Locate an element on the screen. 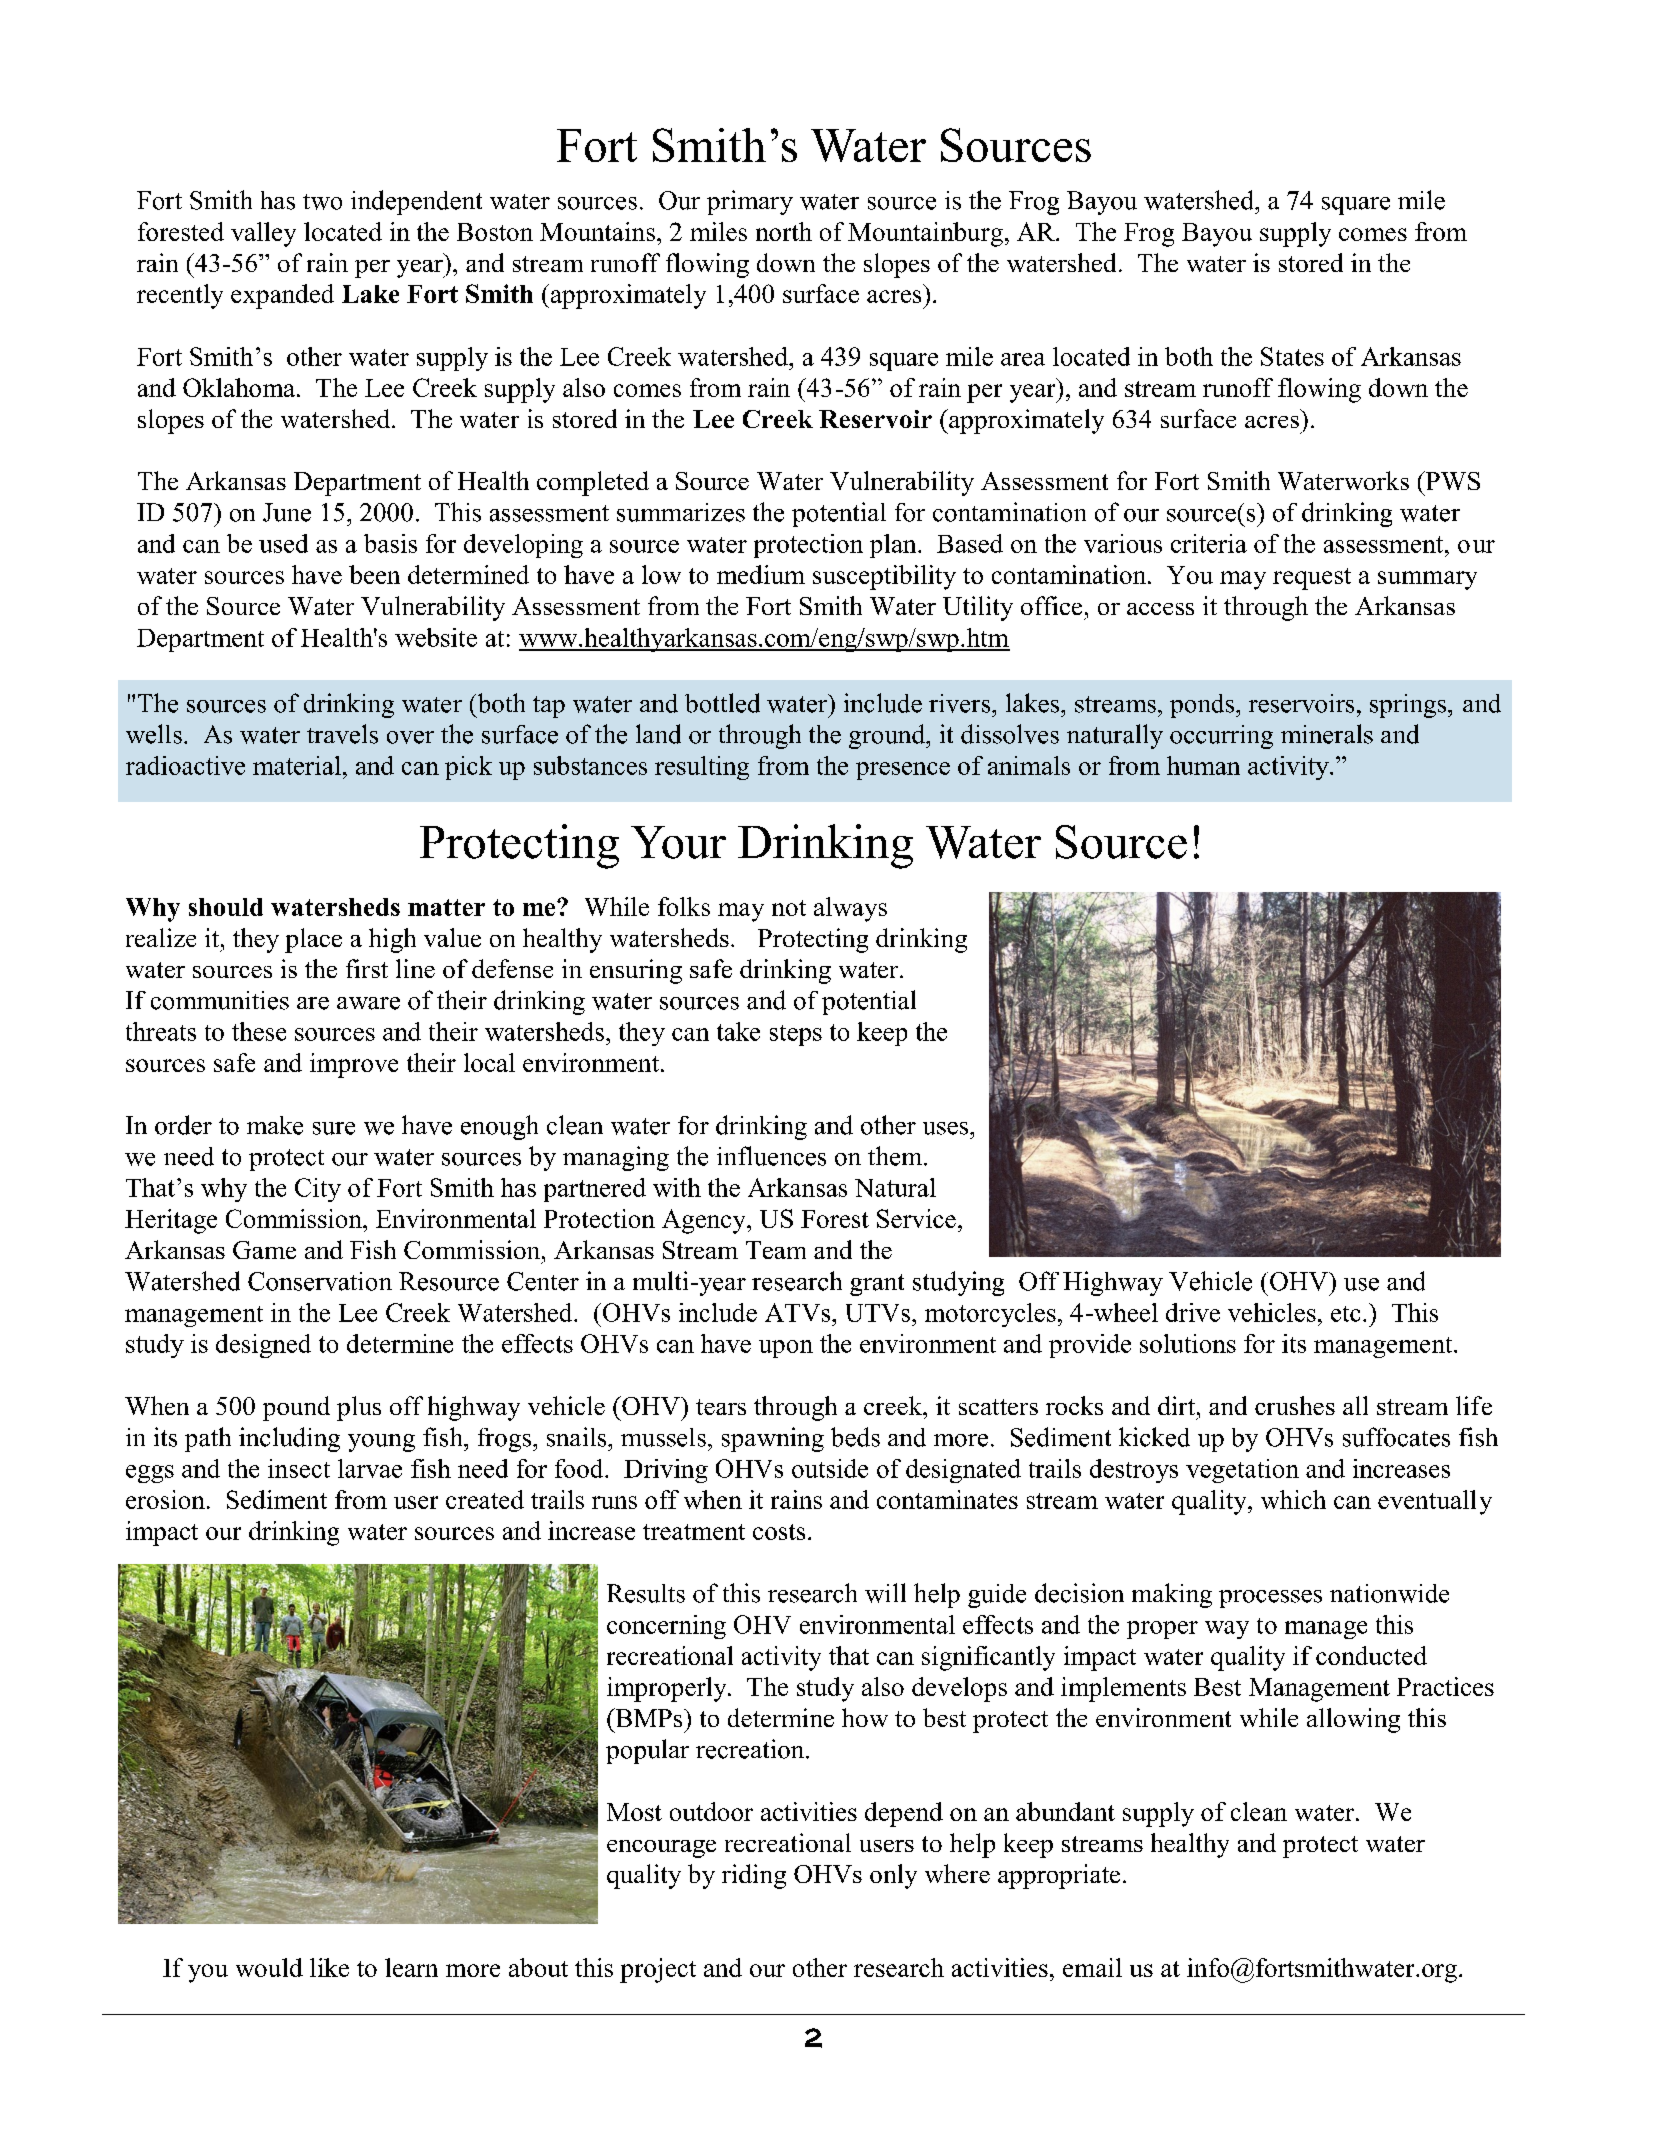 The height and width of the screenshot is (2149, 1660). travels is located at coordinates (342, 734).
